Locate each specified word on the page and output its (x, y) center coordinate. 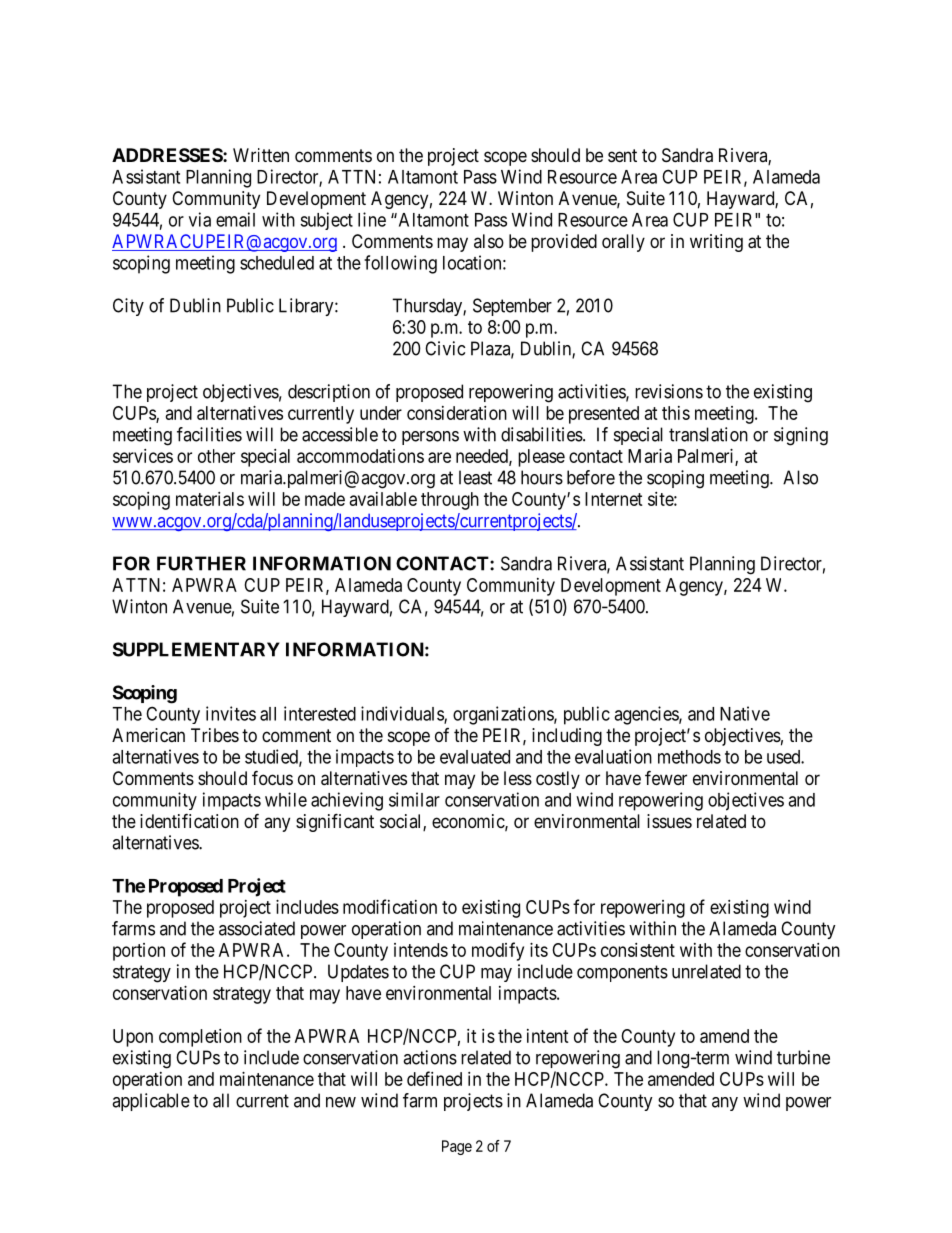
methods (689, 757)
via (200, 219)
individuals (403, 714)
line (372, 219)
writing (716, 243)
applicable (151, 1102)
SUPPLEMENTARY (196, 649)
